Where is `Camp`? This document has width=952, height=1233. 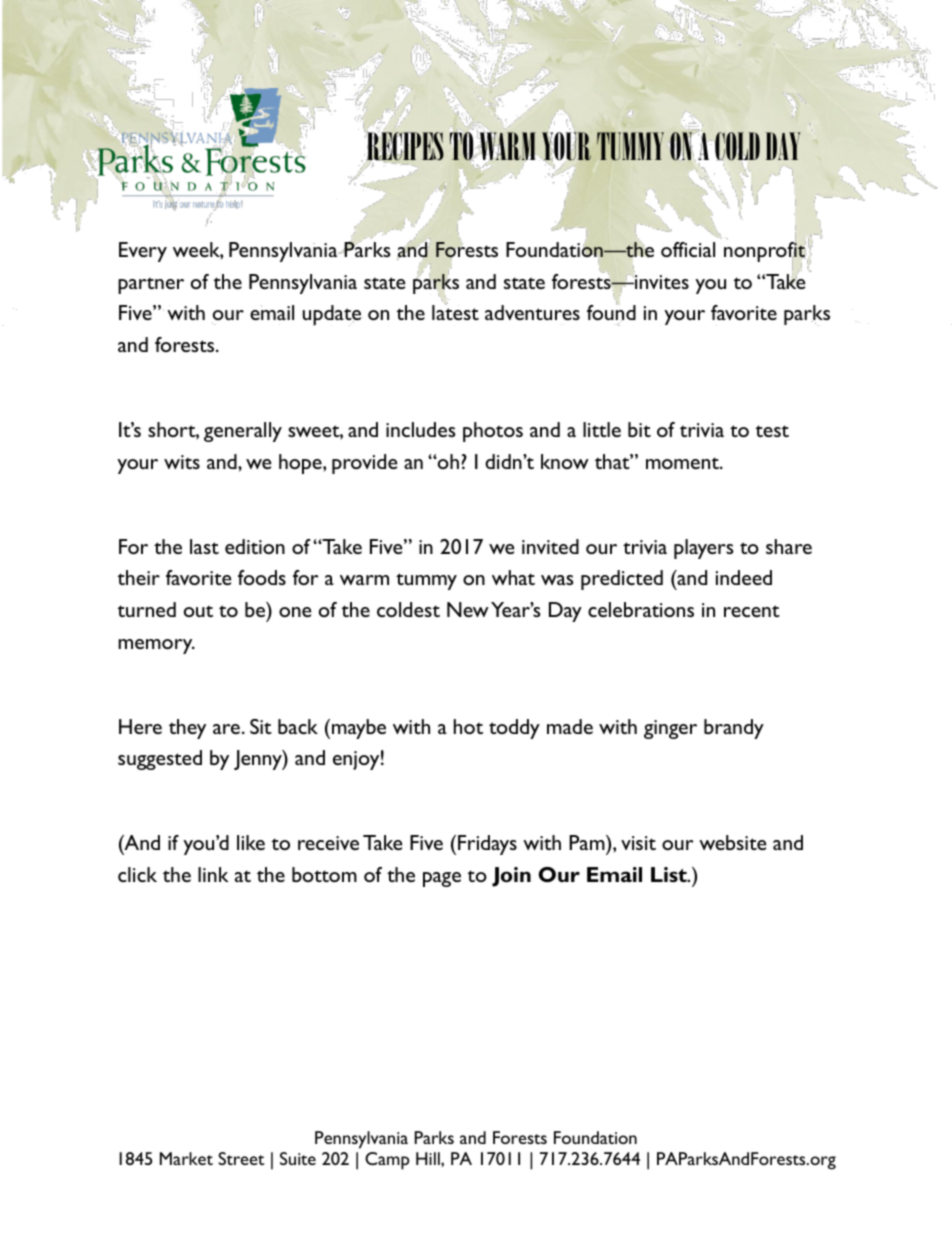 Camp is located at coordinates (387, 1161).
